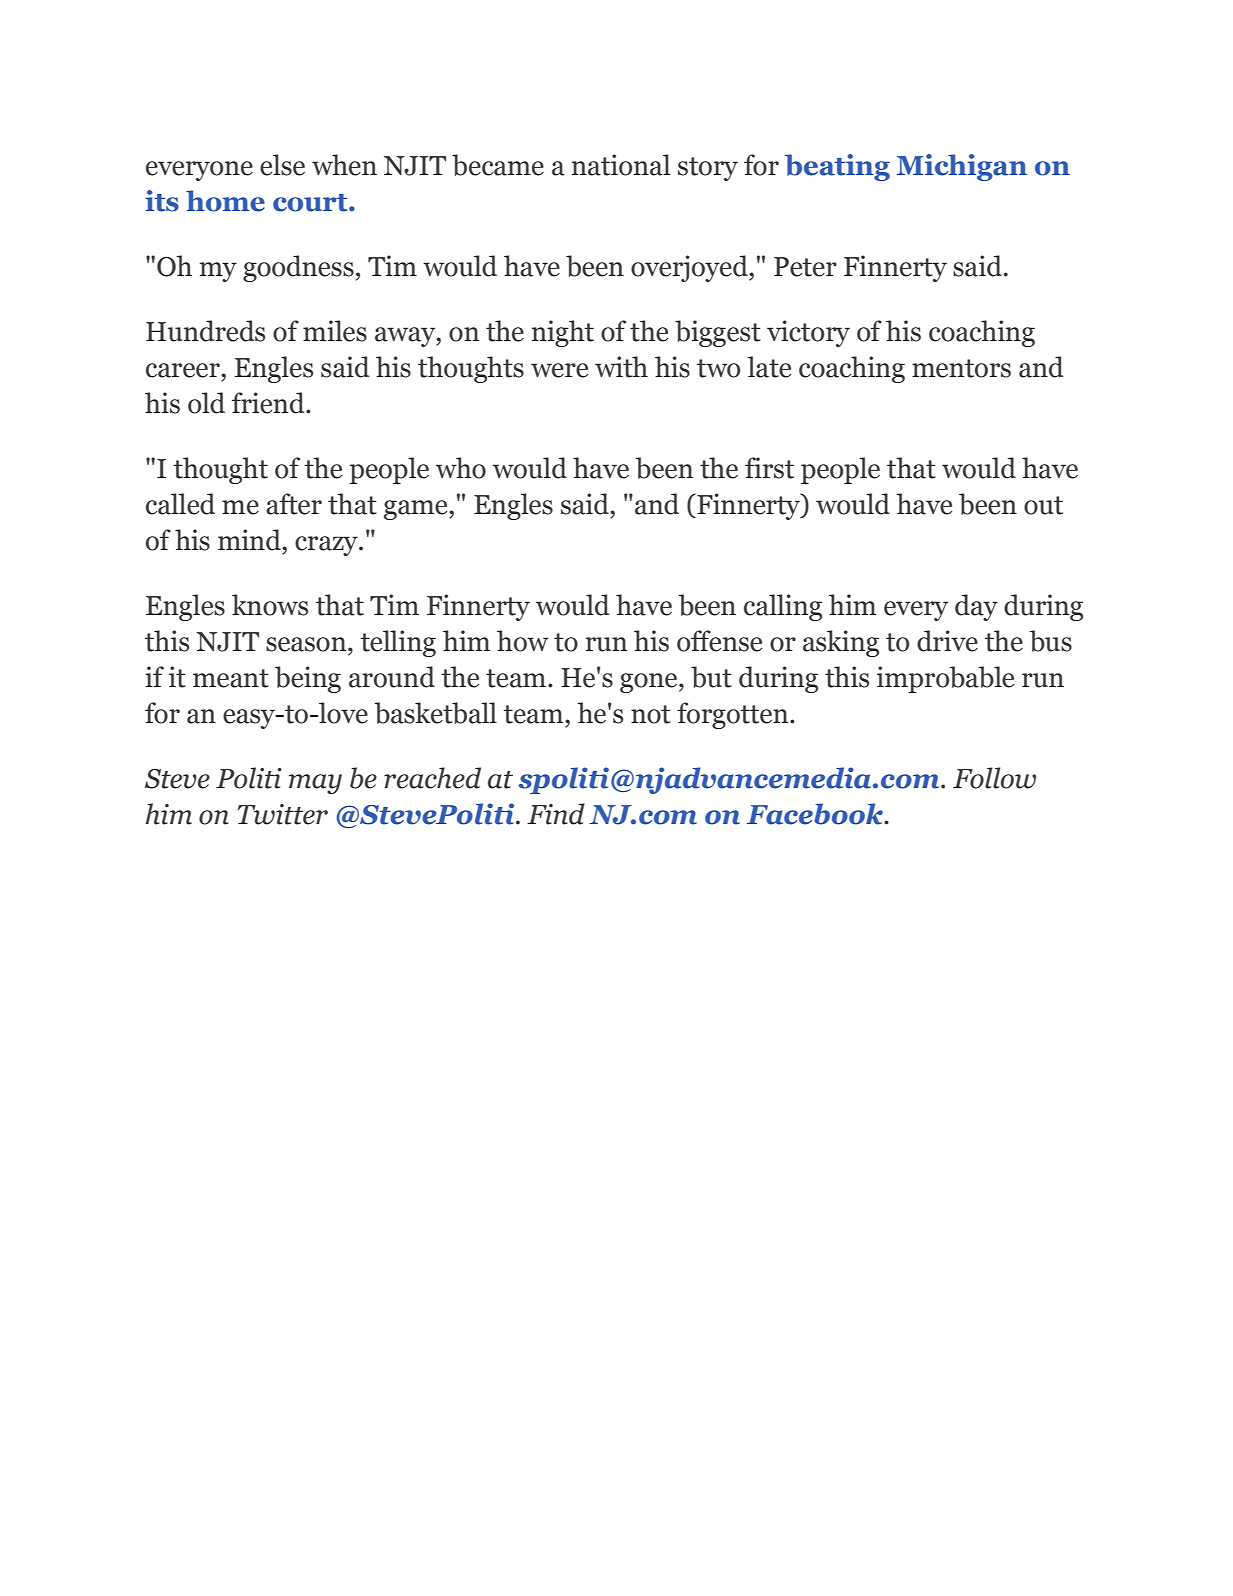  What do you see at coordinates (621, 165) in the image?
I see `national` at bounding box center [621, 165].
